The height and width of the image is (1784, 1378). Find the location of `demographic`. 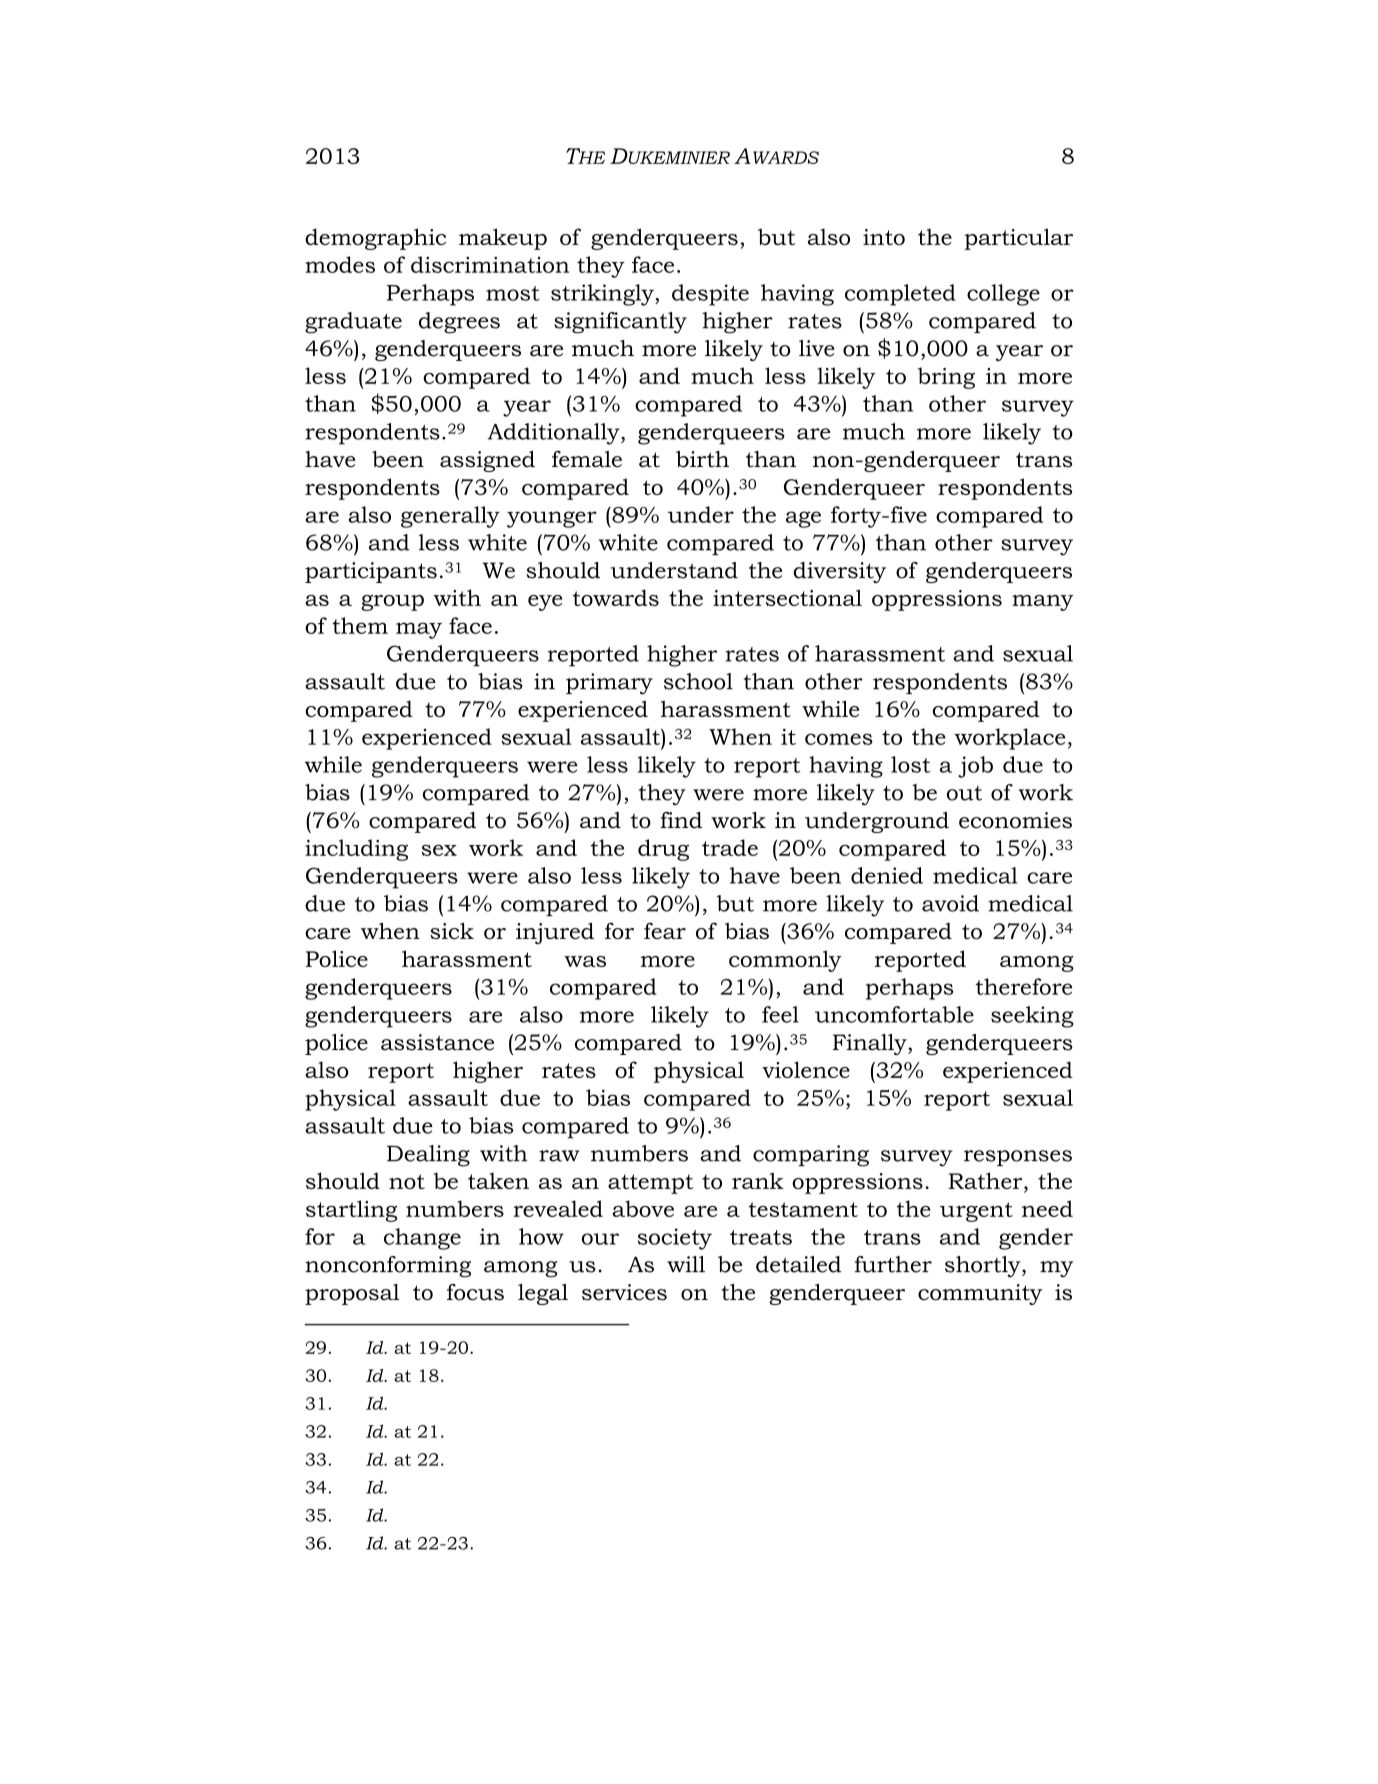

demographic is located at coordinates (375, 239).
